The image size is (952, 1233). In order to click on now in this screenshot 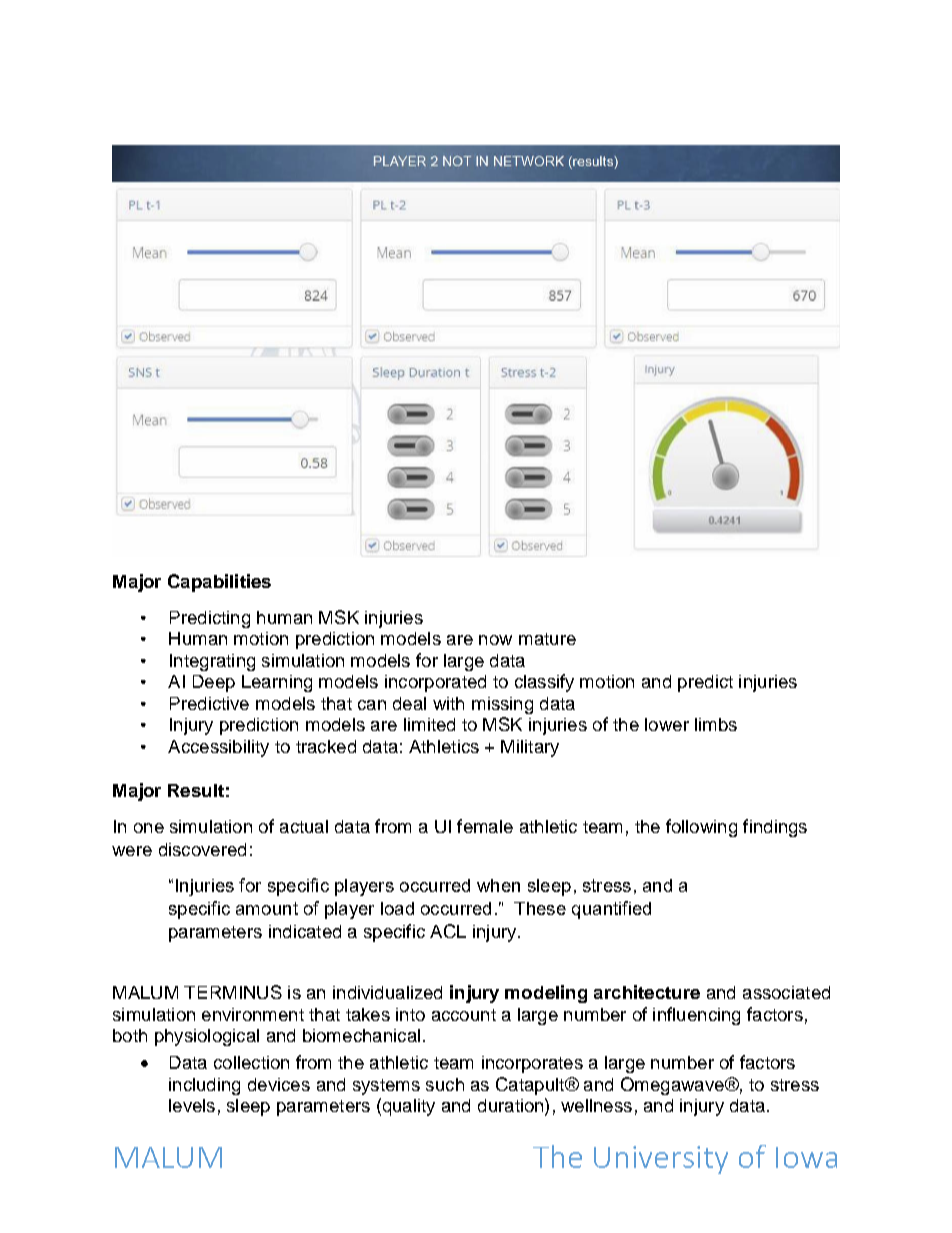, I will do `click(495, 640)`.
